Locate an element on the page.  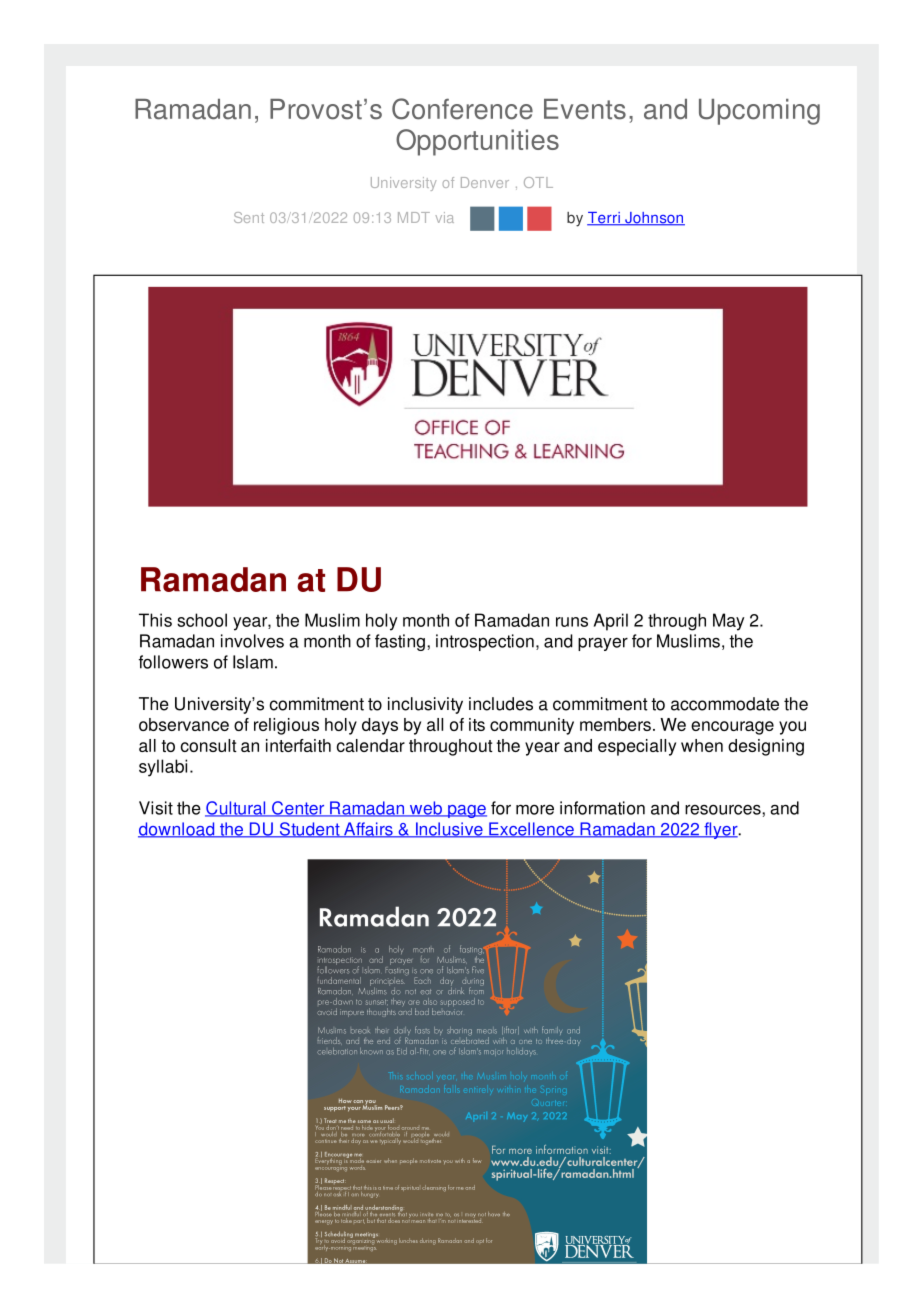
Sent is located at coordinates (249, 217).
